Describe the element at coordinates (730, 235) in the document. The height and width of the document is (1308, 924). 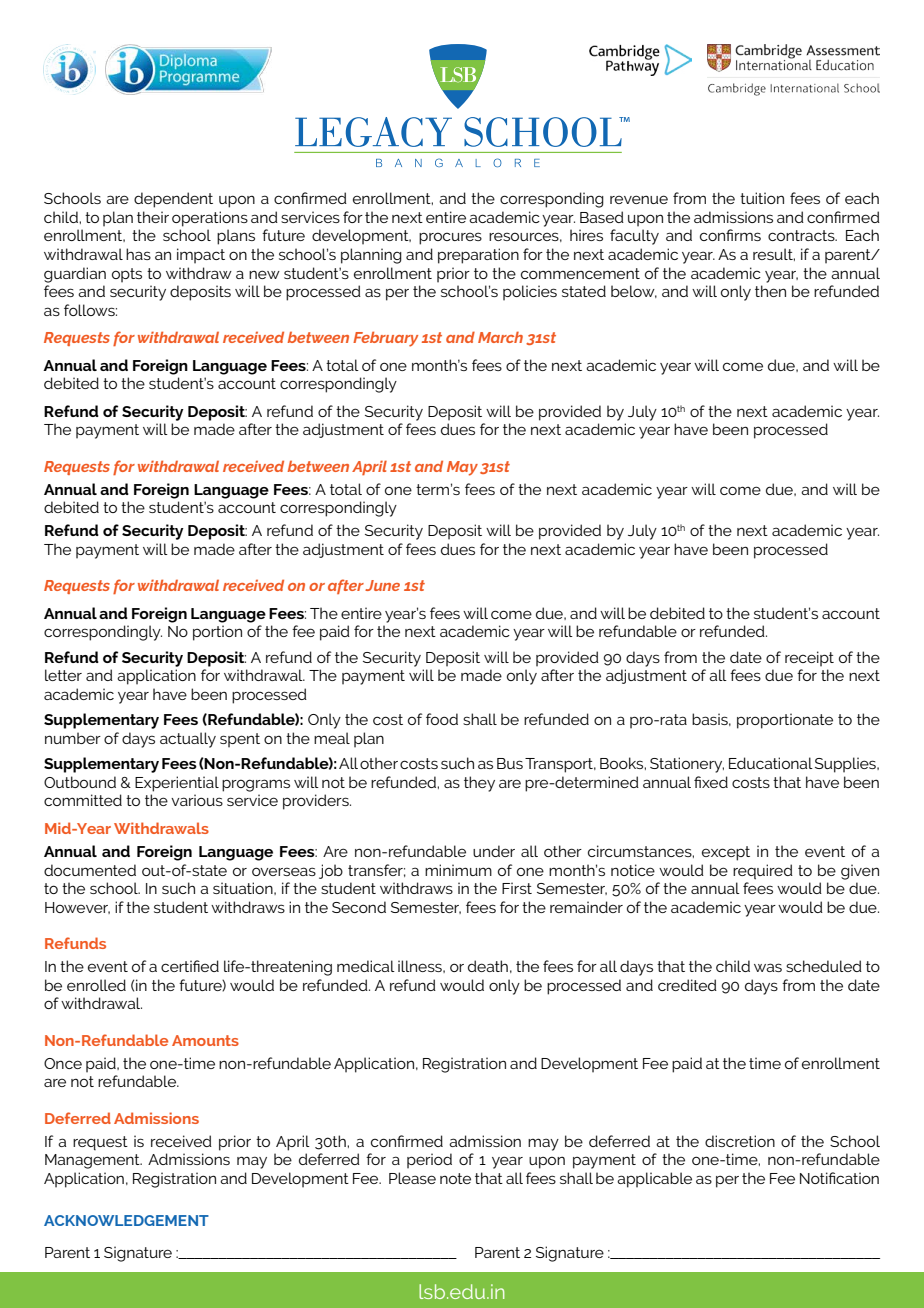
I see `confirms` at that location.
